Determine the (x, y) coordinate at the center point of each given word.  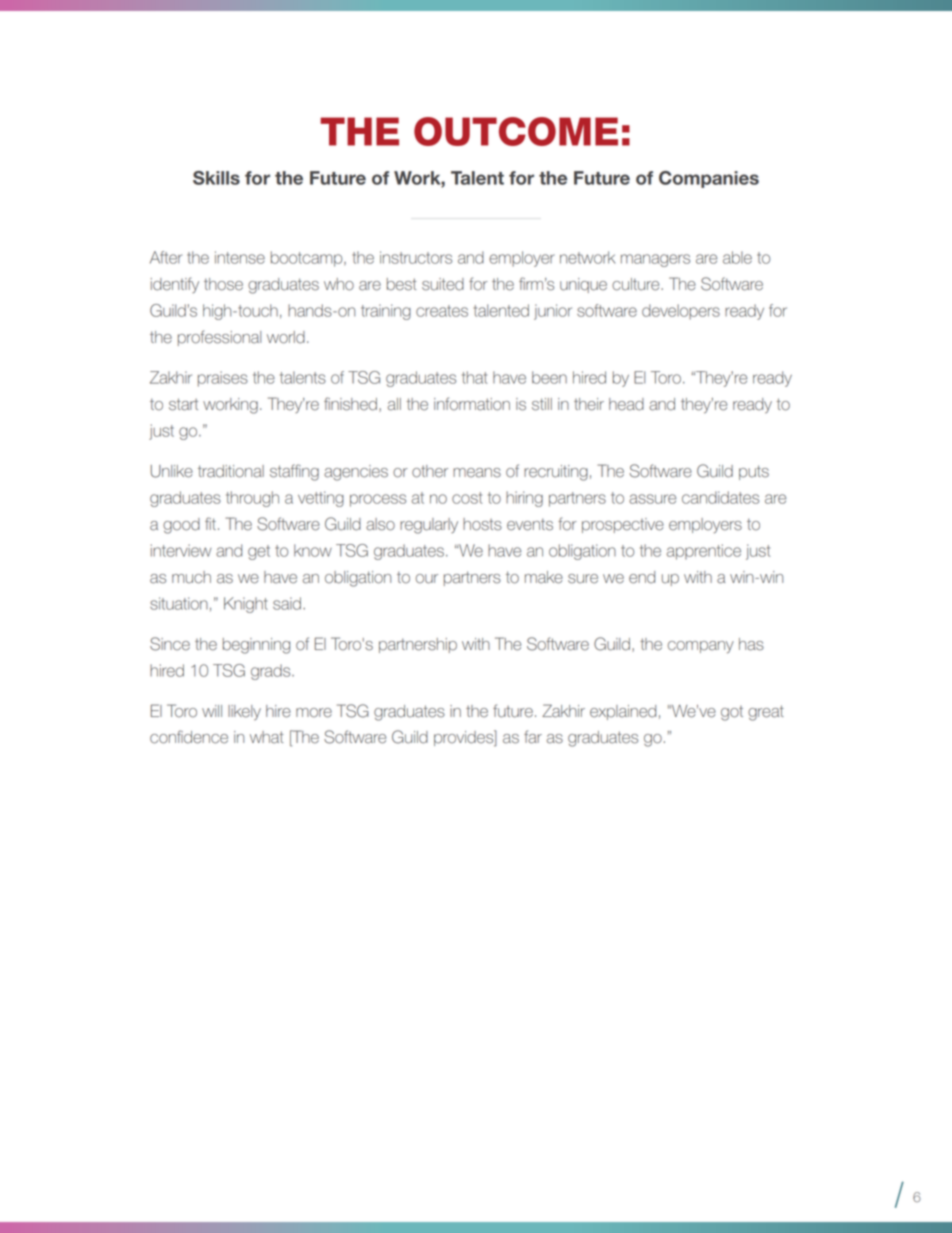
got (732, 713)
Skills (216, 178)
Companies (709, 179)
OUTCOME (516, 131)
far (533, 737)
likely (244, 712)
